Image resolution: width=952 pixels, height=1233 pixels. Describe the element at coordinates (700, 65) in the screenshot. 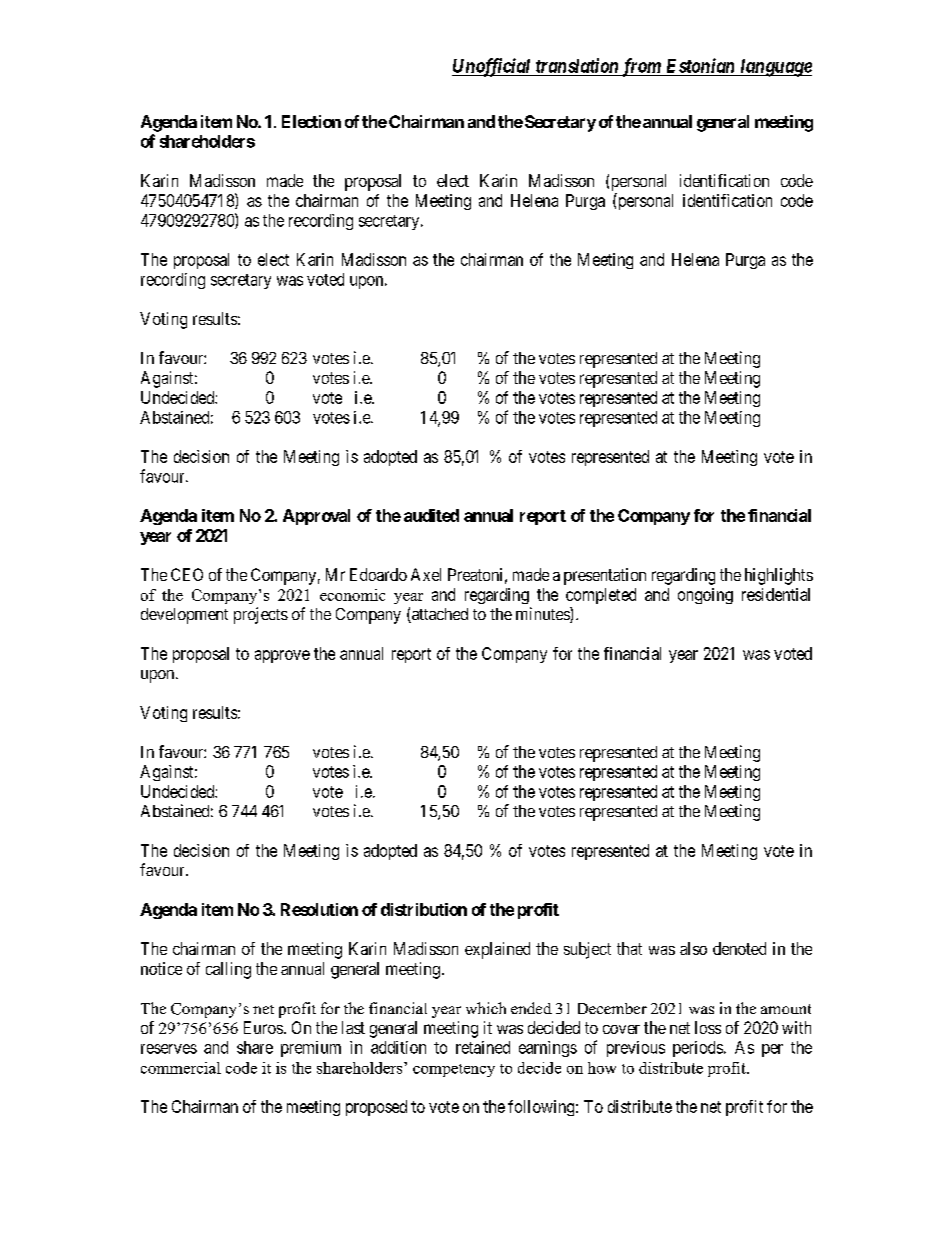

I see `Estonian` at that location.
